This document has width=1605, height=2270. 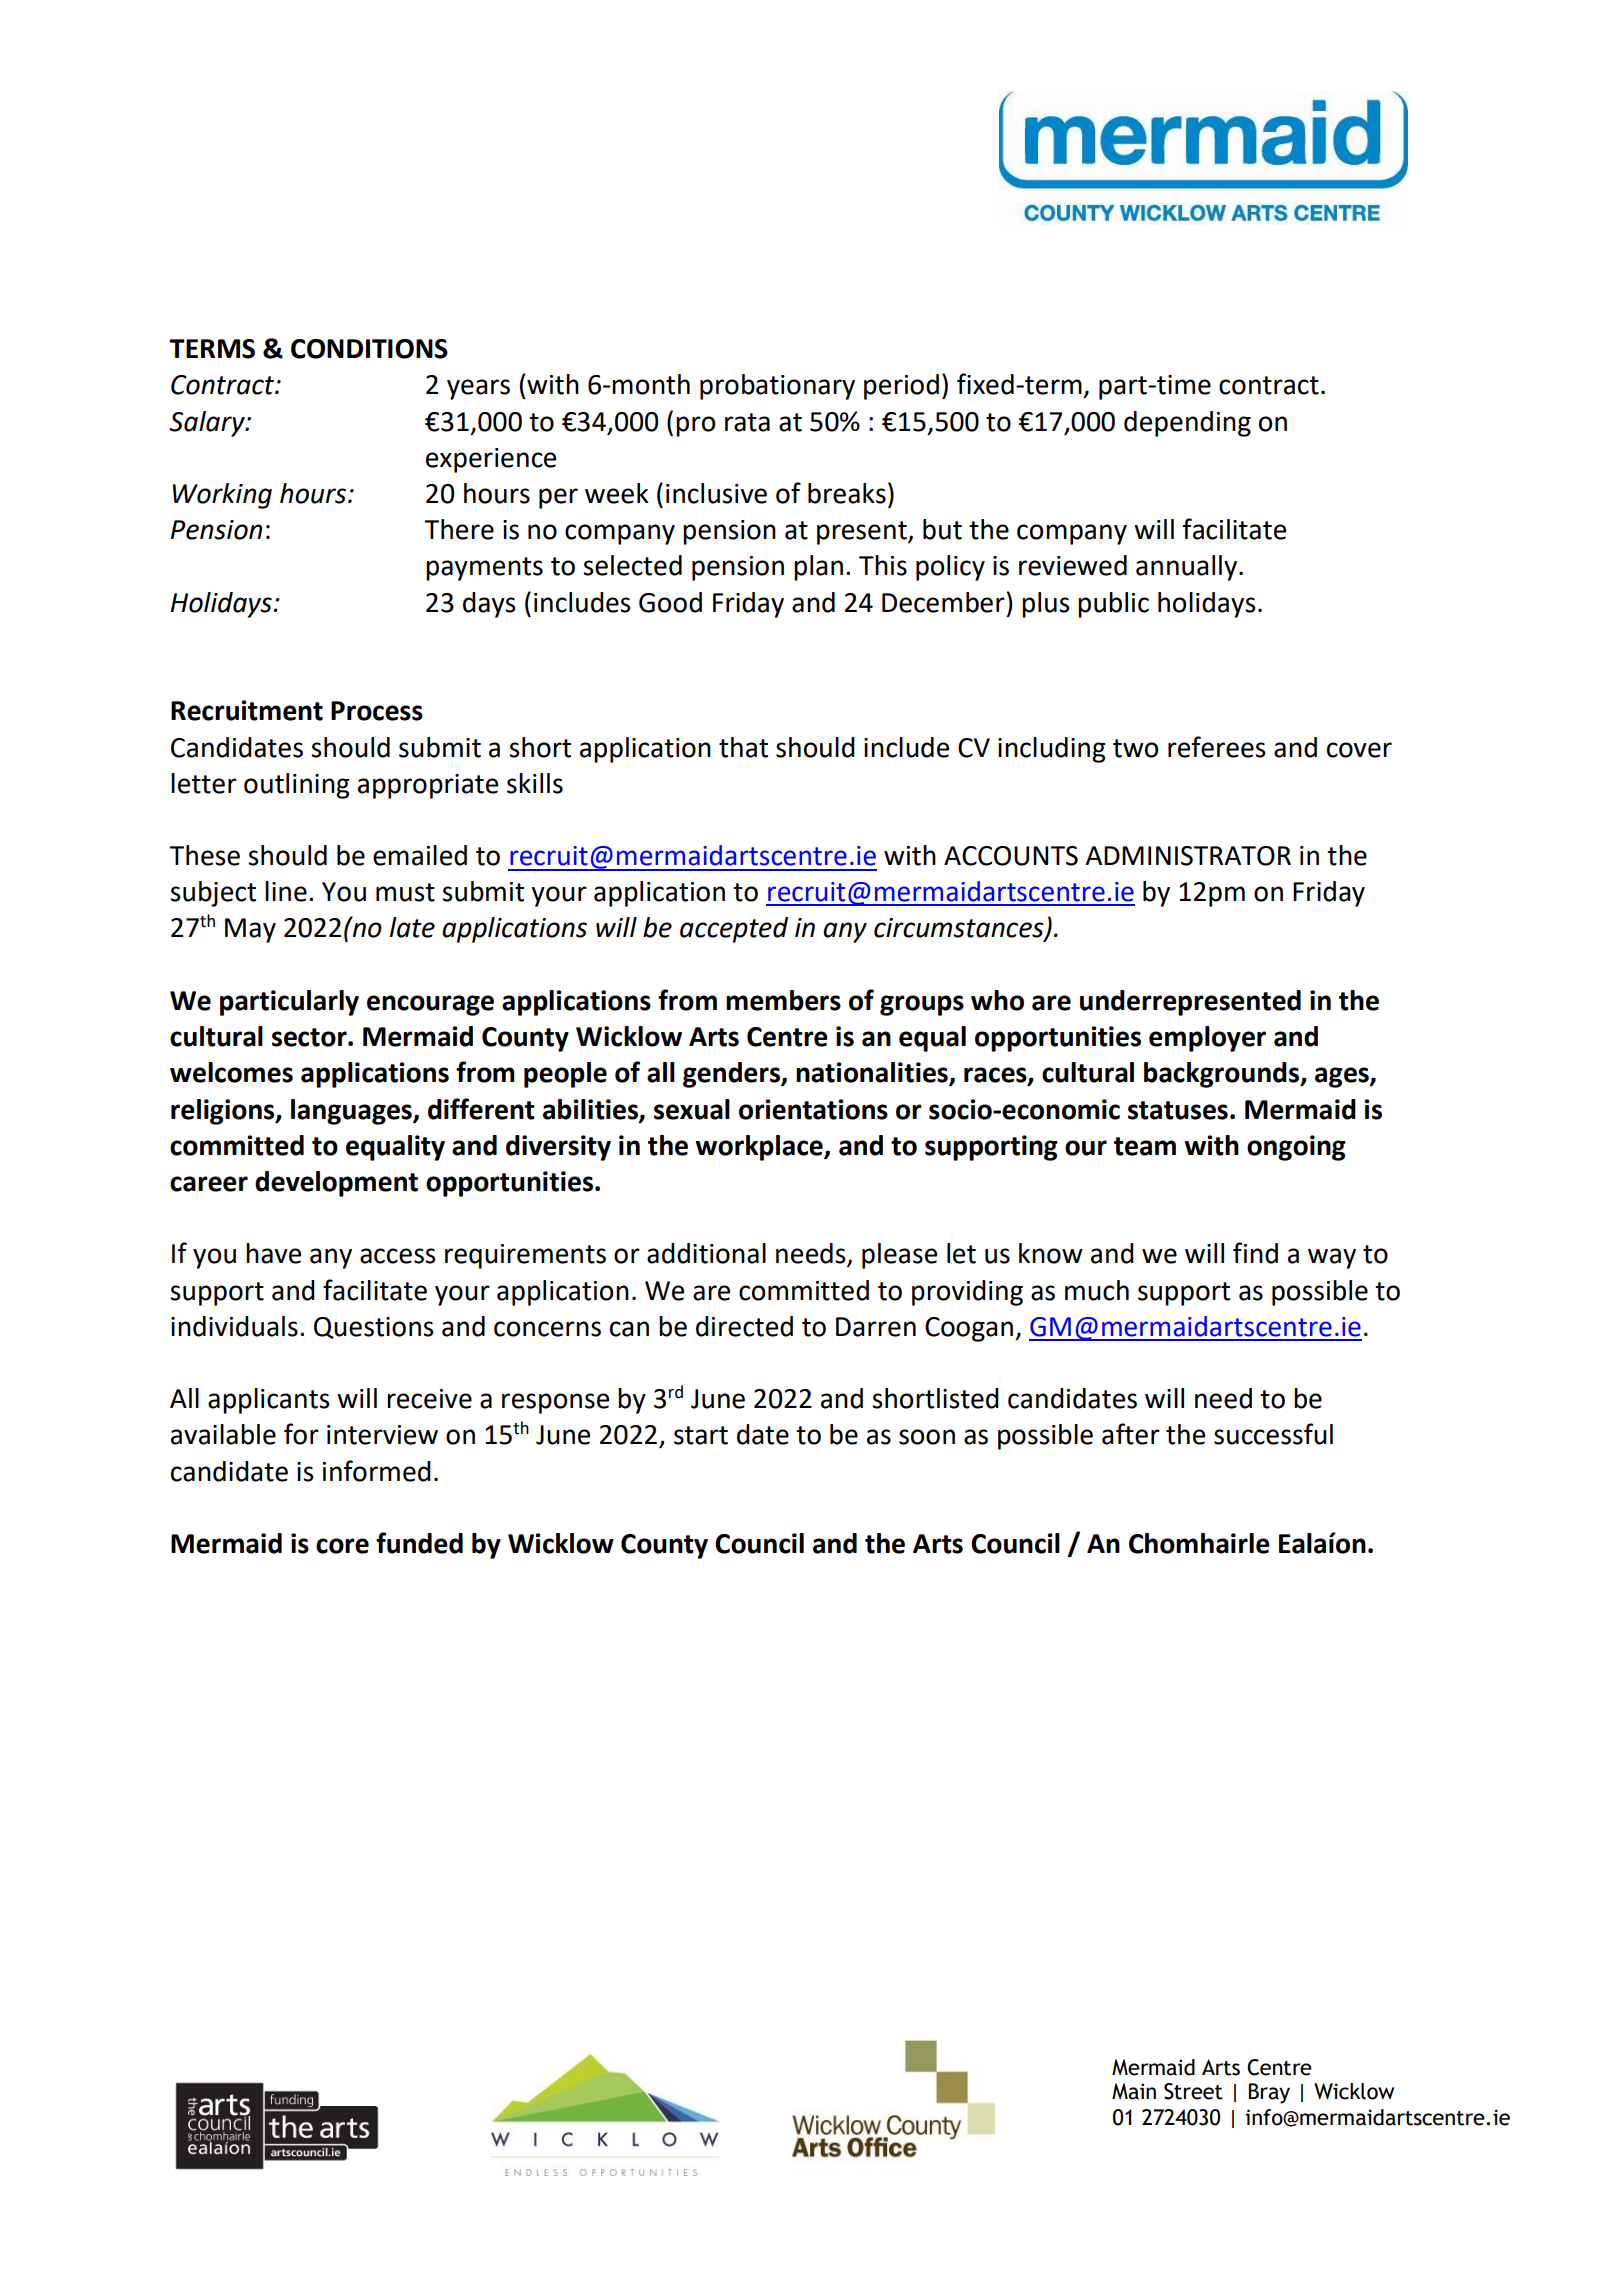 What do you see at coordinates (777, 387) in the document?
I see `probationary` at bounding box center [777, 387].
